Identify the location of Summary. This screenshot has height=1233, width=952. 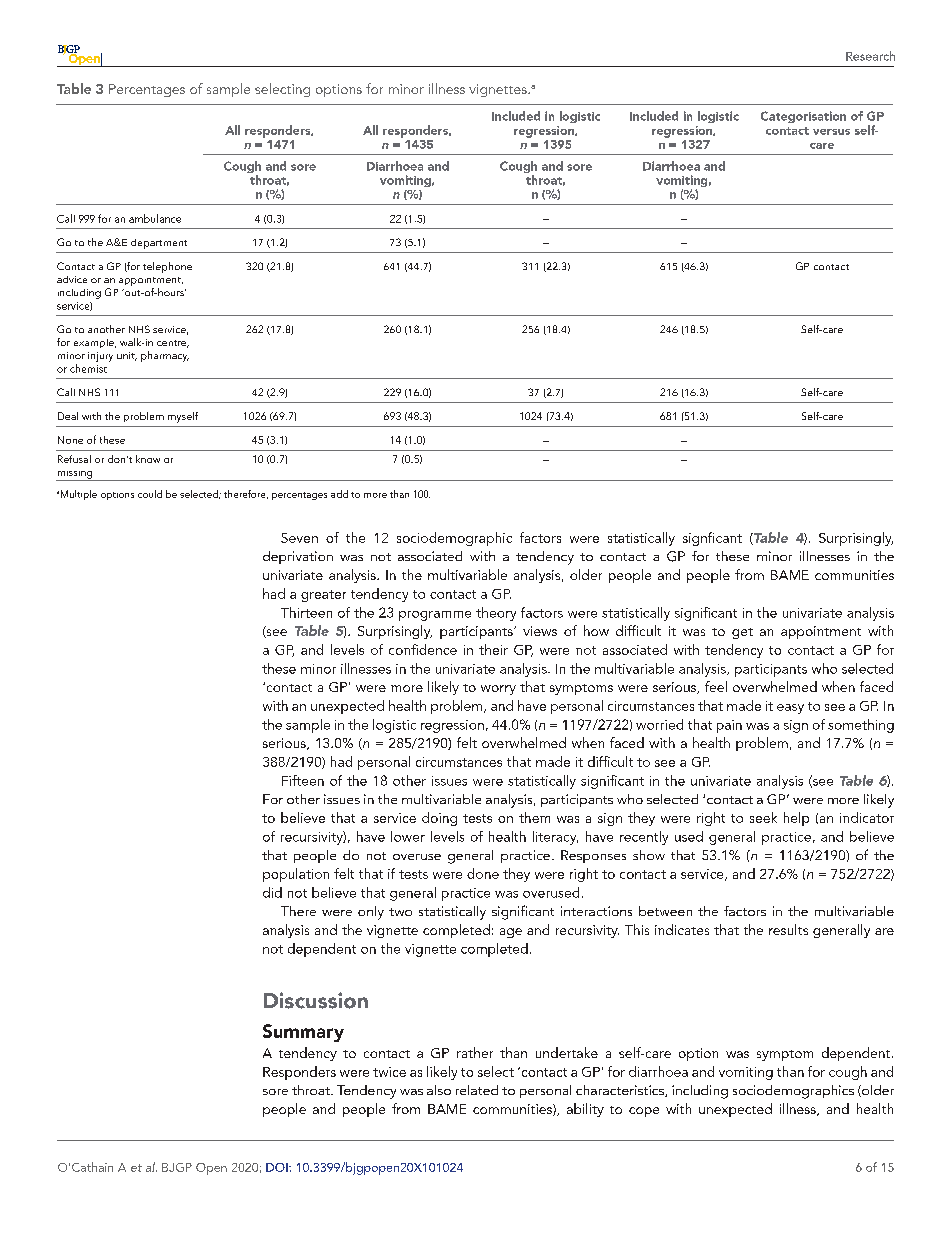
(303, 1033).
